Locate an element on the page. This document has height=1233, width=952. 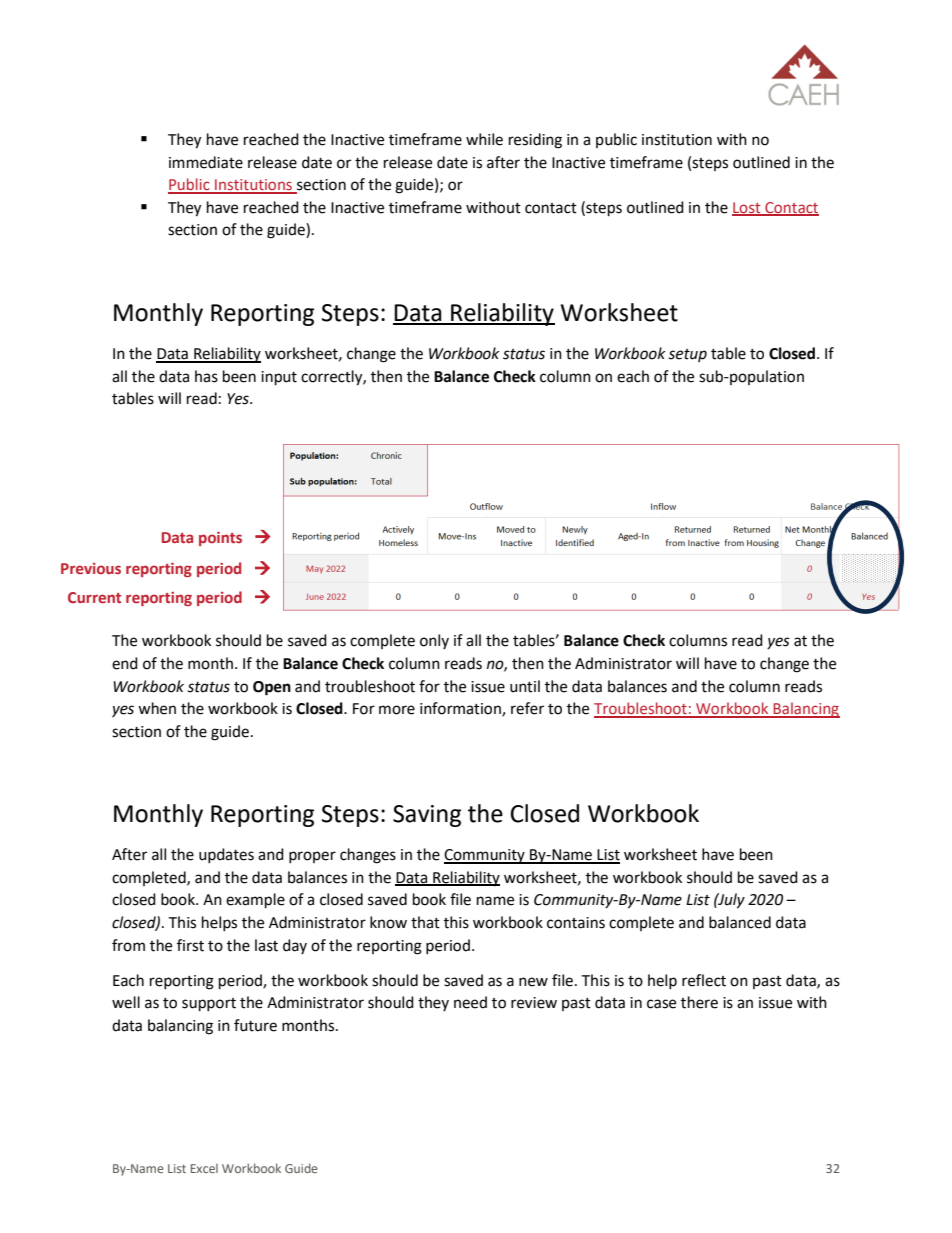
Excel is located at coordinates (204, 1168).
